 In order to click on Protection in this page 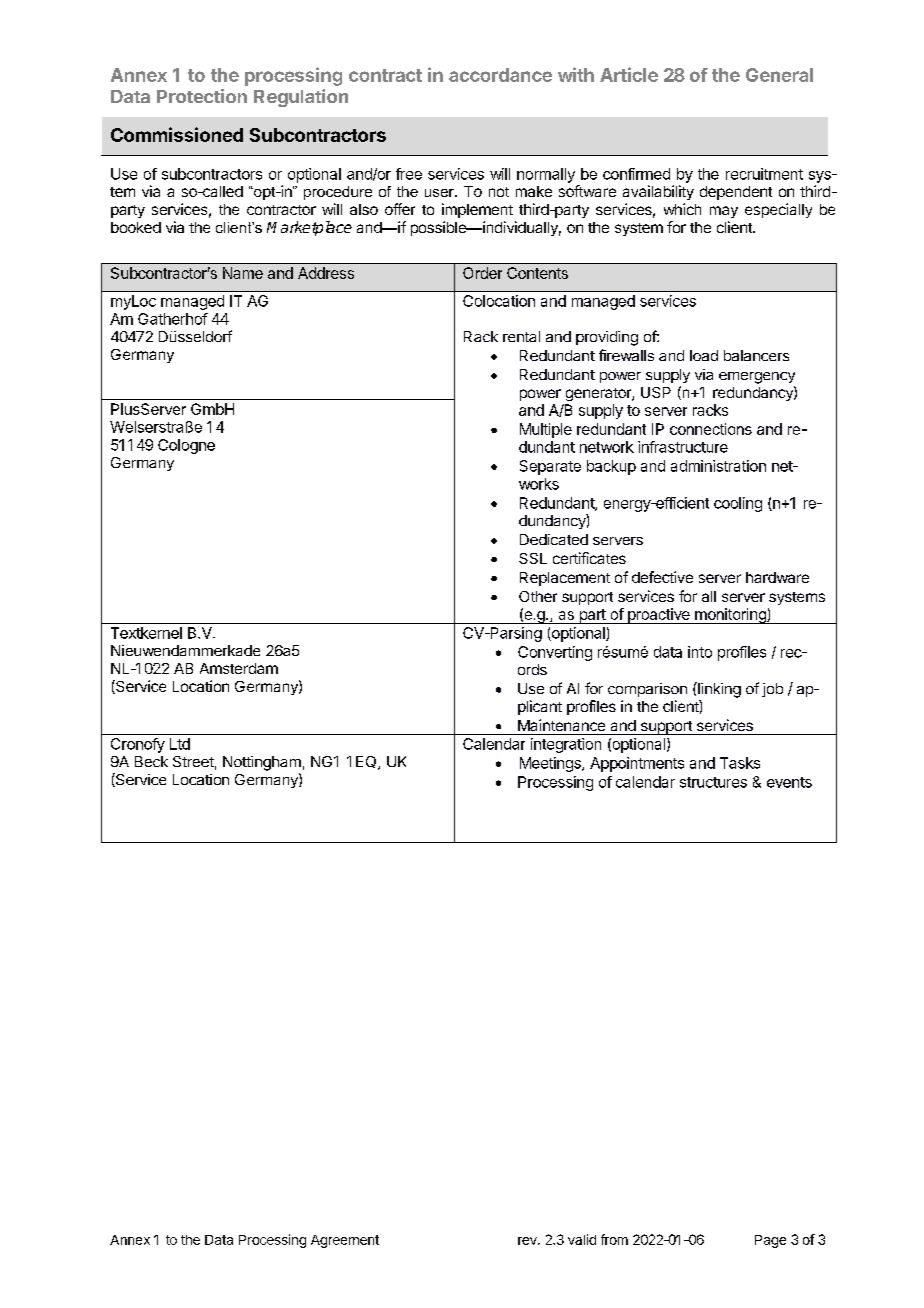, I will do `click(202, 96)`.
